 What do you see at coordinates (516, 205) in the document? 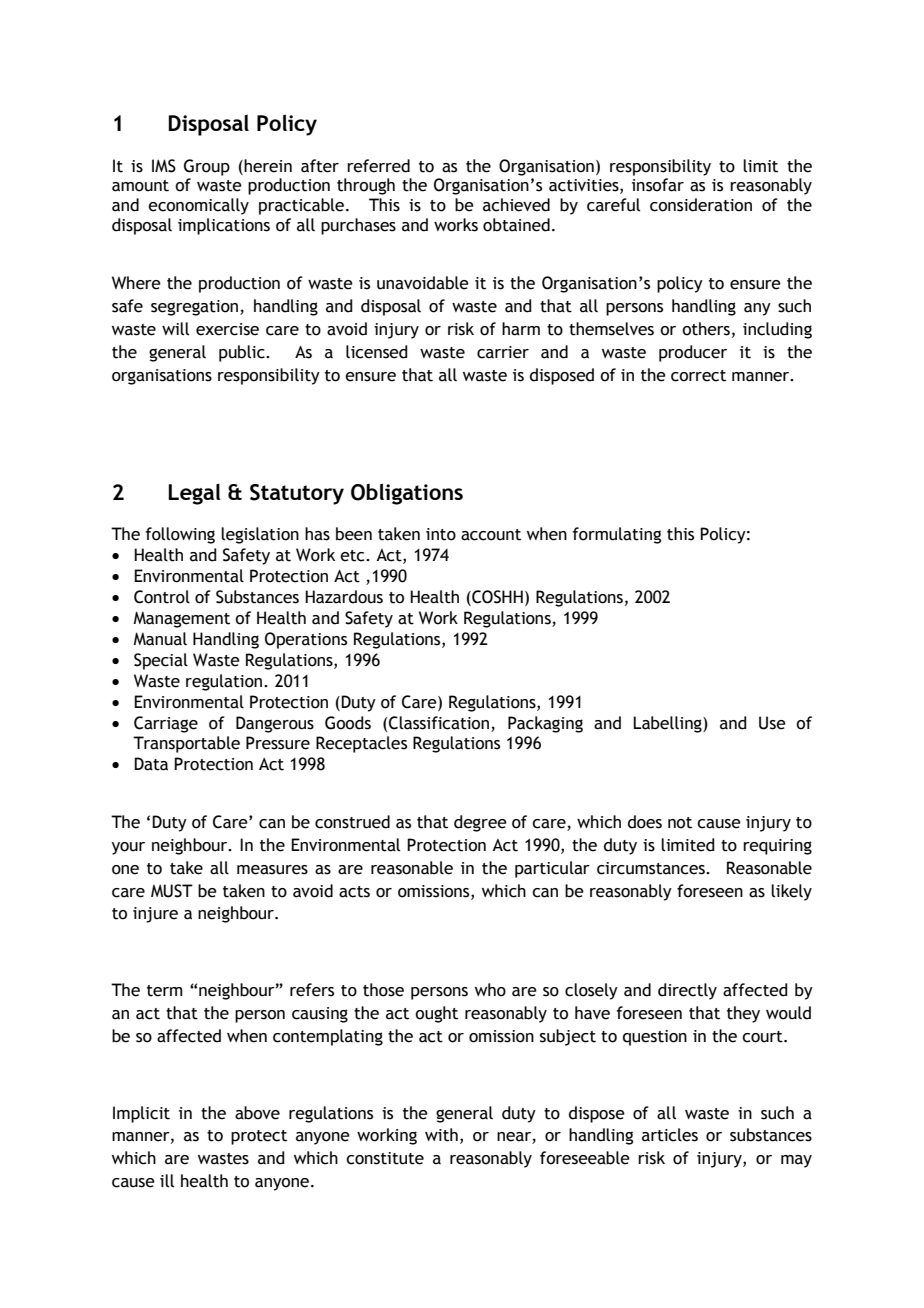
I see `achieved` at bounding box center [516, 205].
